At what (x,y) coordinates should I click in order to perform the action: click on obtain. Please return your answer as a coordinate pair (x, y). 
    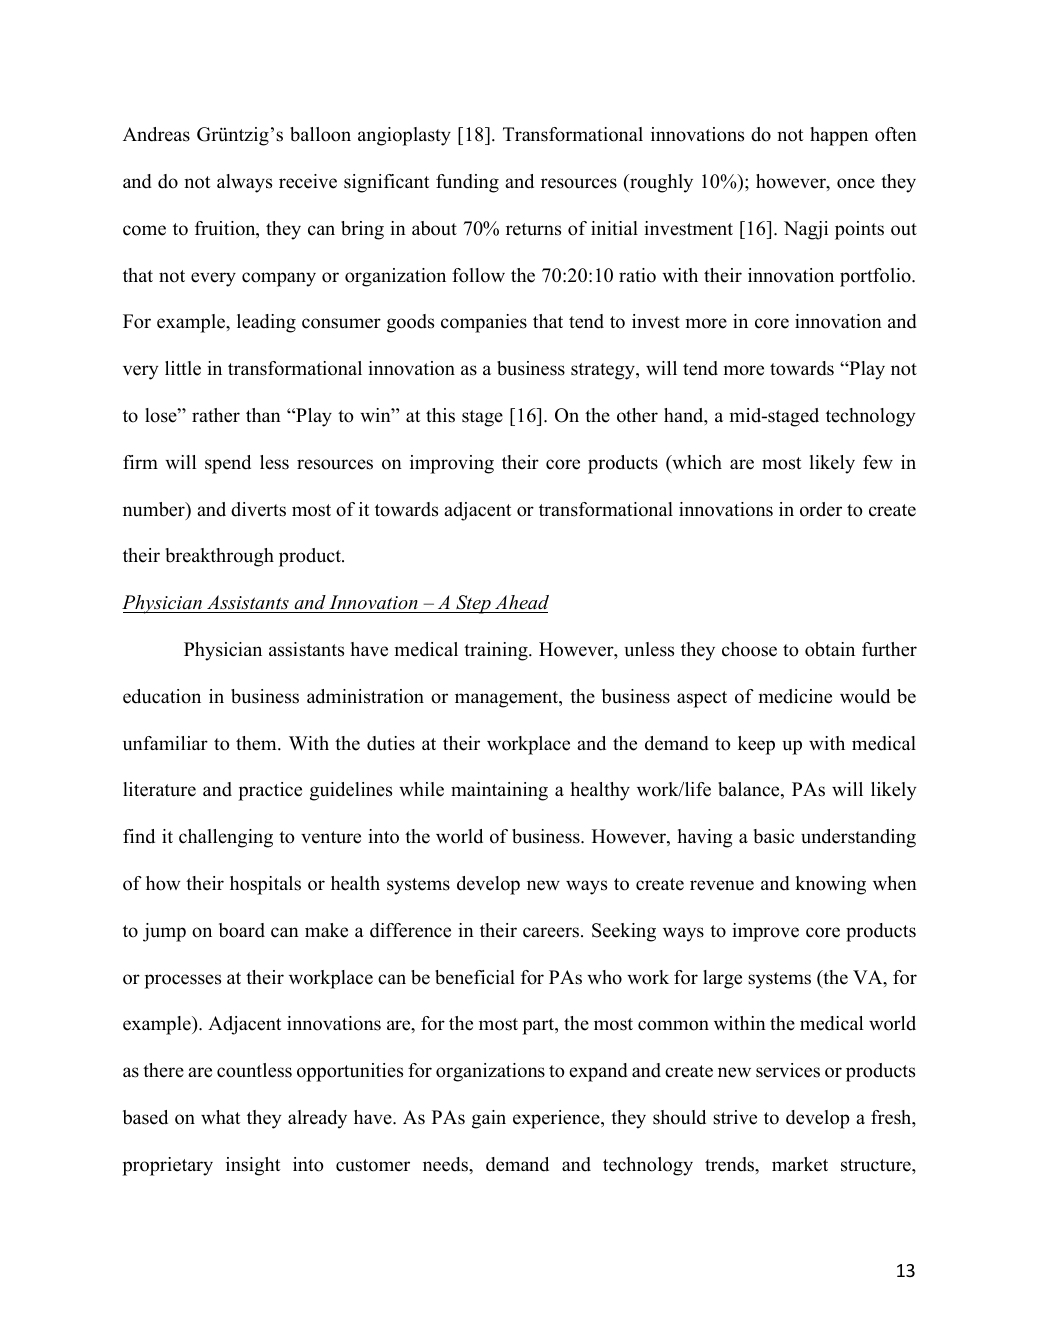
    Looking at the image, I should click on (830, 649).
